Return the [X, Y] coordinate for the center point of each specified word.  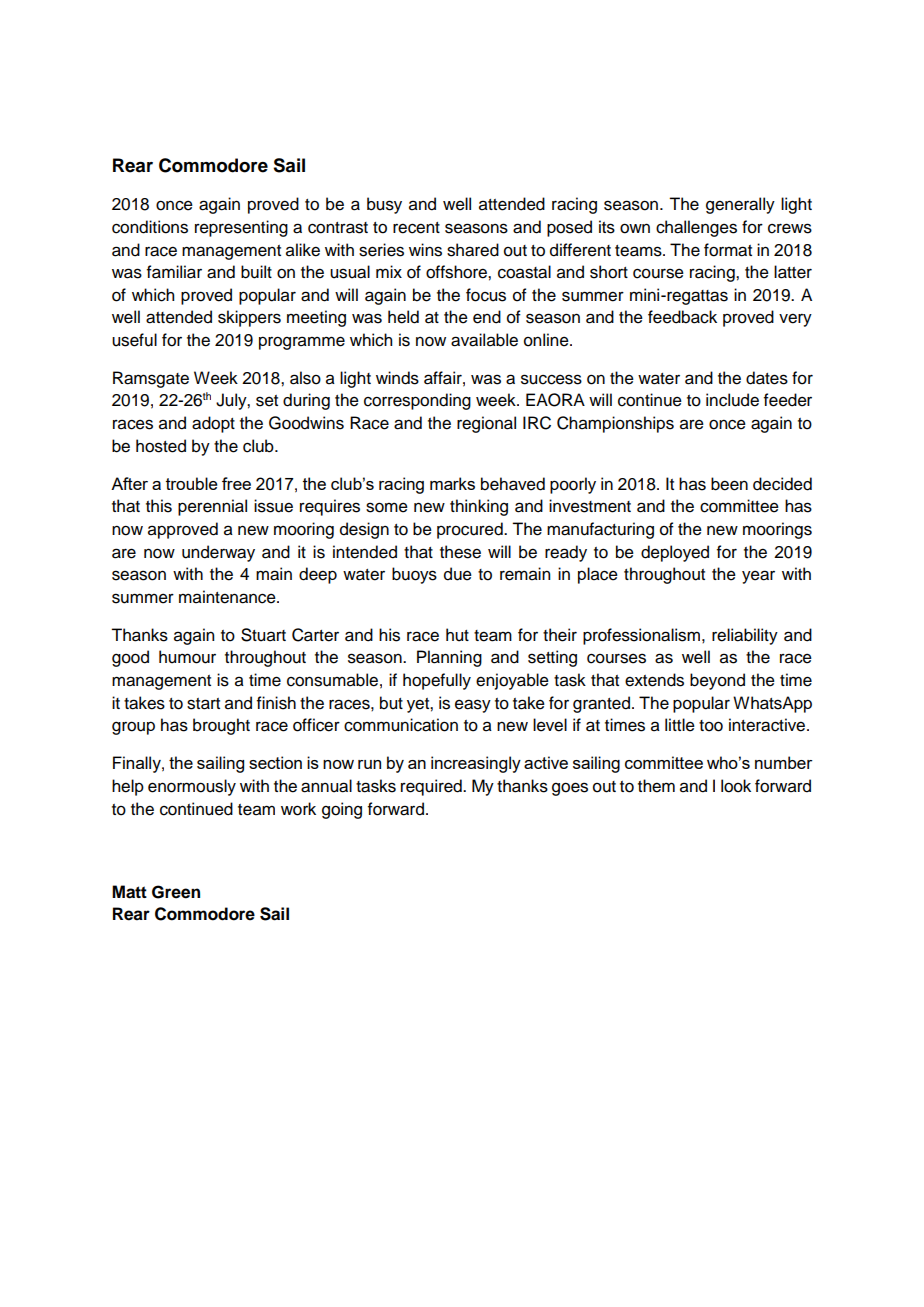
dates [767, 378]
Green [176, 892]
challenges [696, 228]
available [484, 340]
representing [241, 228]
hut [457, 635]
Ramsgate [151, 379]
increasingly [476, 764]
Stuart [263, 635]
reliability [745, 636]
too [711, 726]
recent [416, 228]
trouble [192, 483]
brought [221, 726]
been [729, 484]
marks [452, 483]
